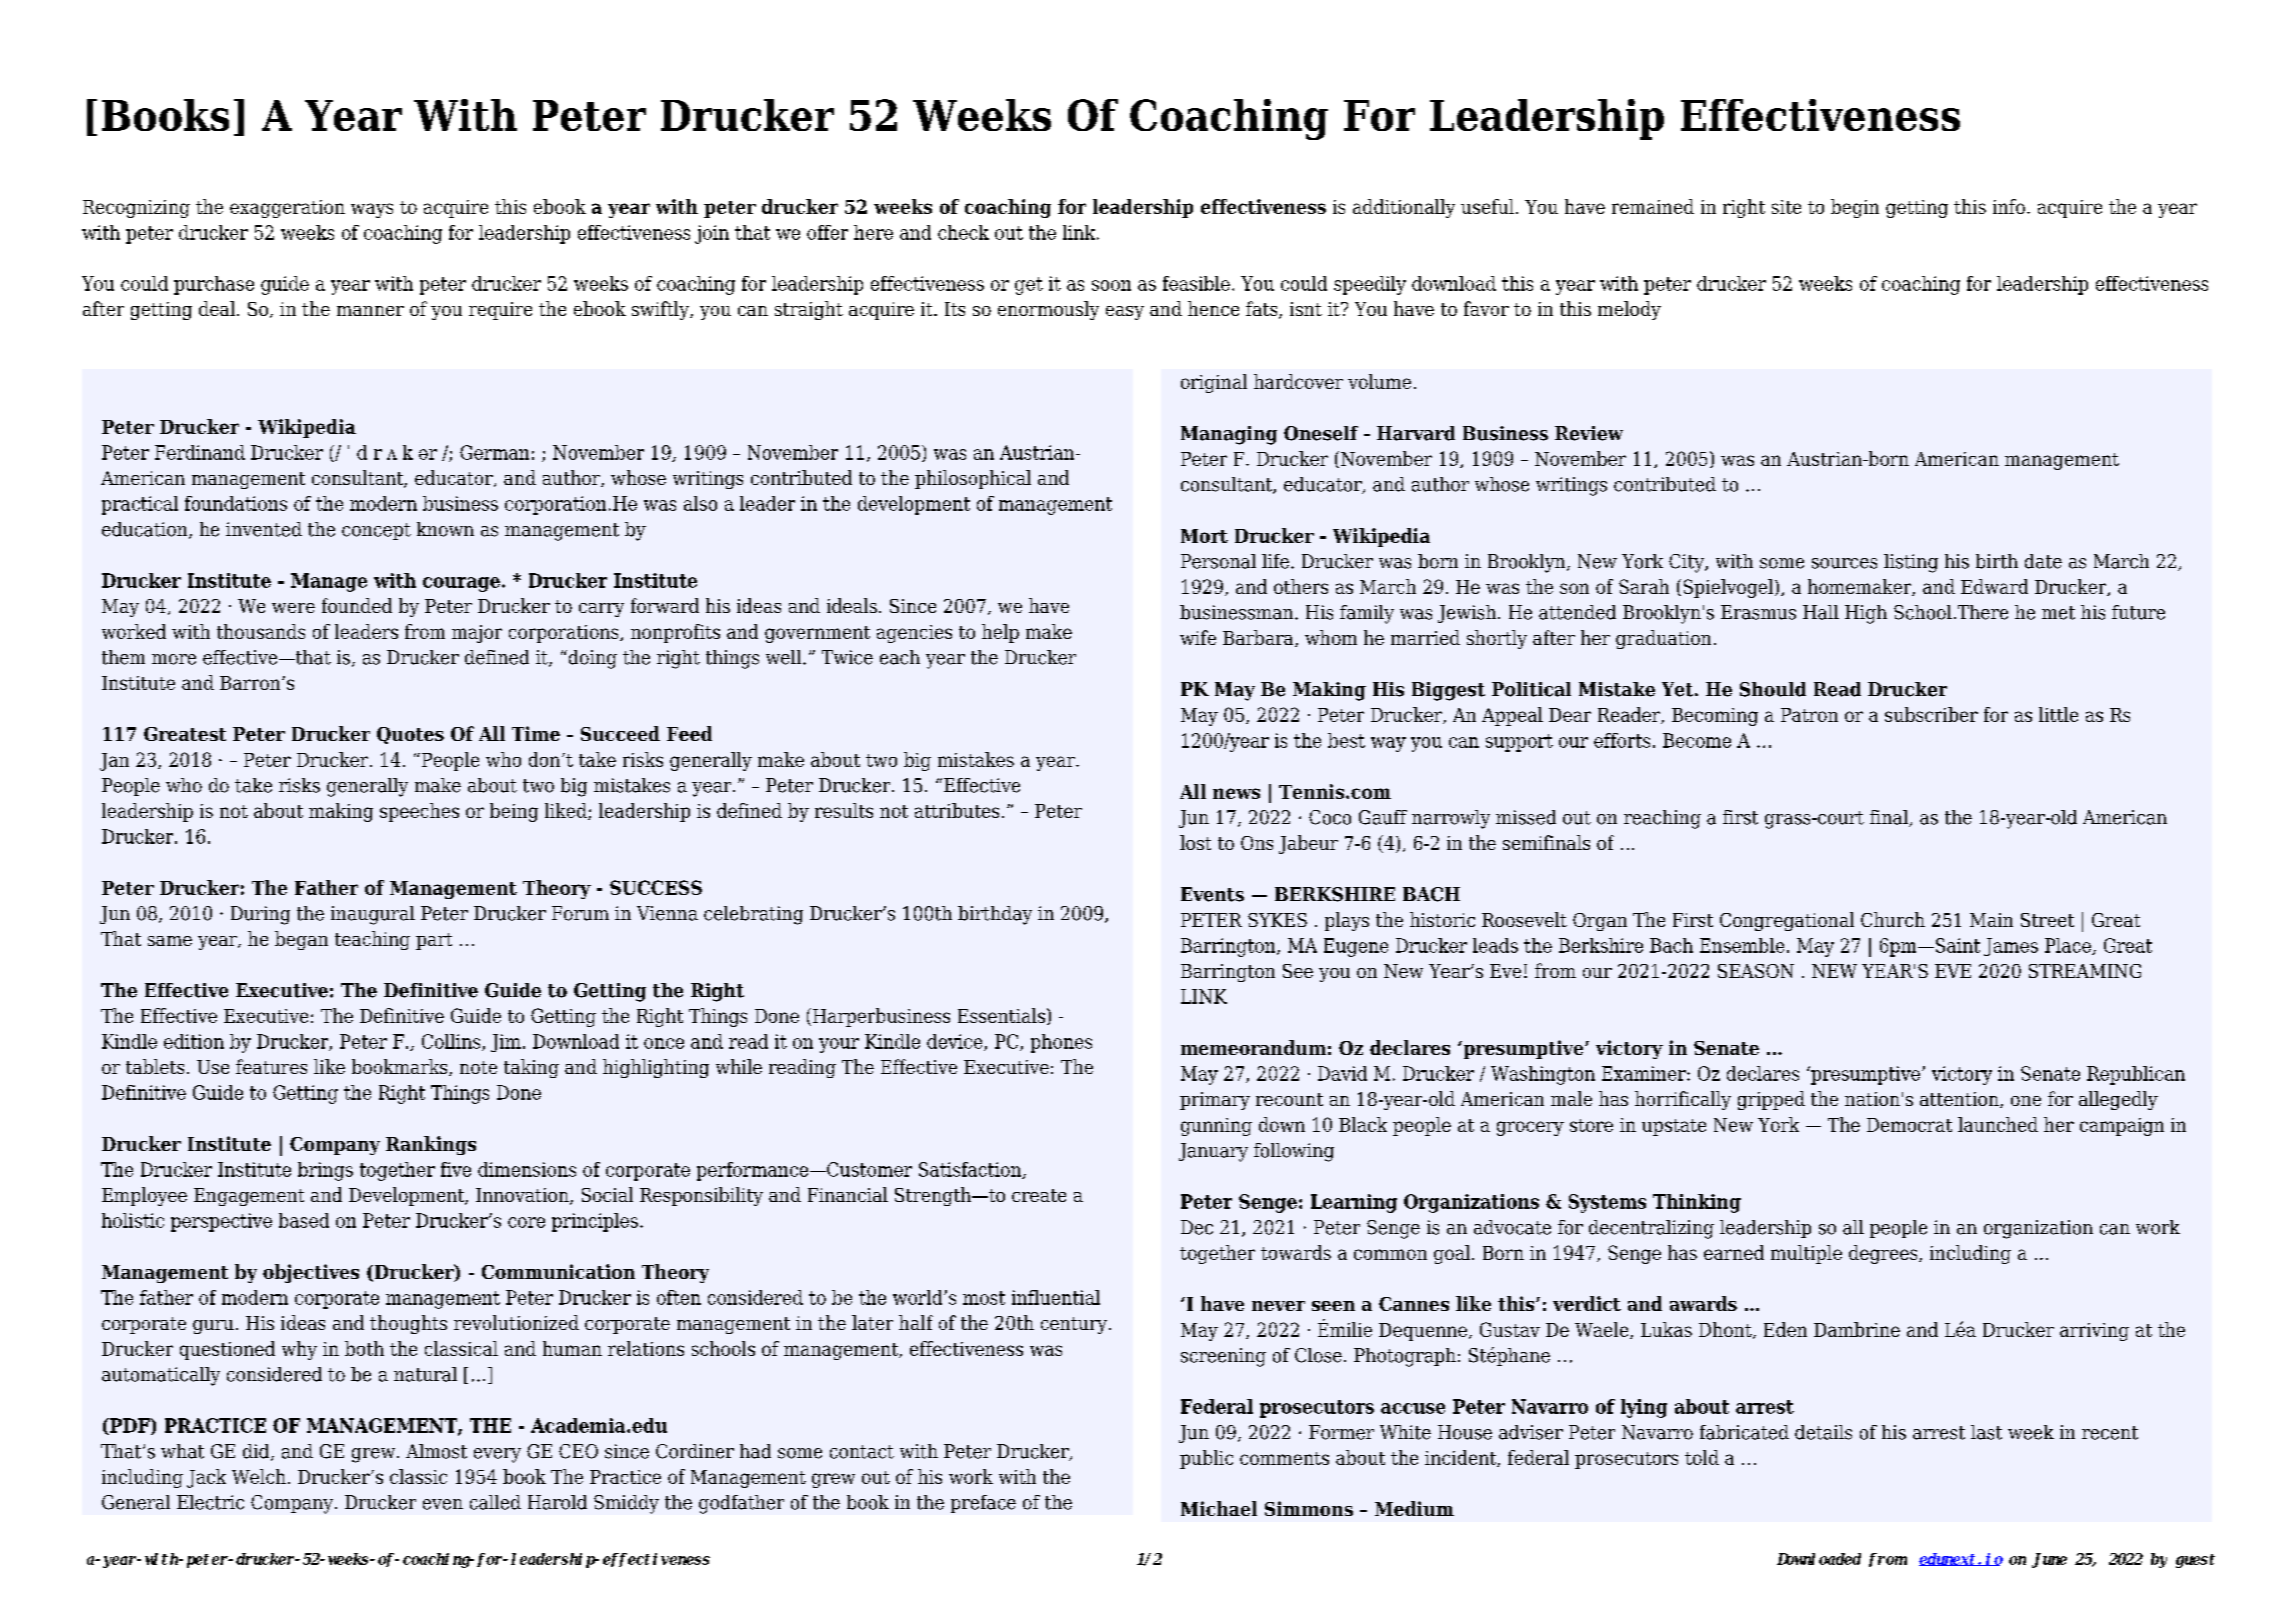 The image size is (2294, 1622). Describe the element at coordinates (495, 1502) in the document. I see `called` at that location.
